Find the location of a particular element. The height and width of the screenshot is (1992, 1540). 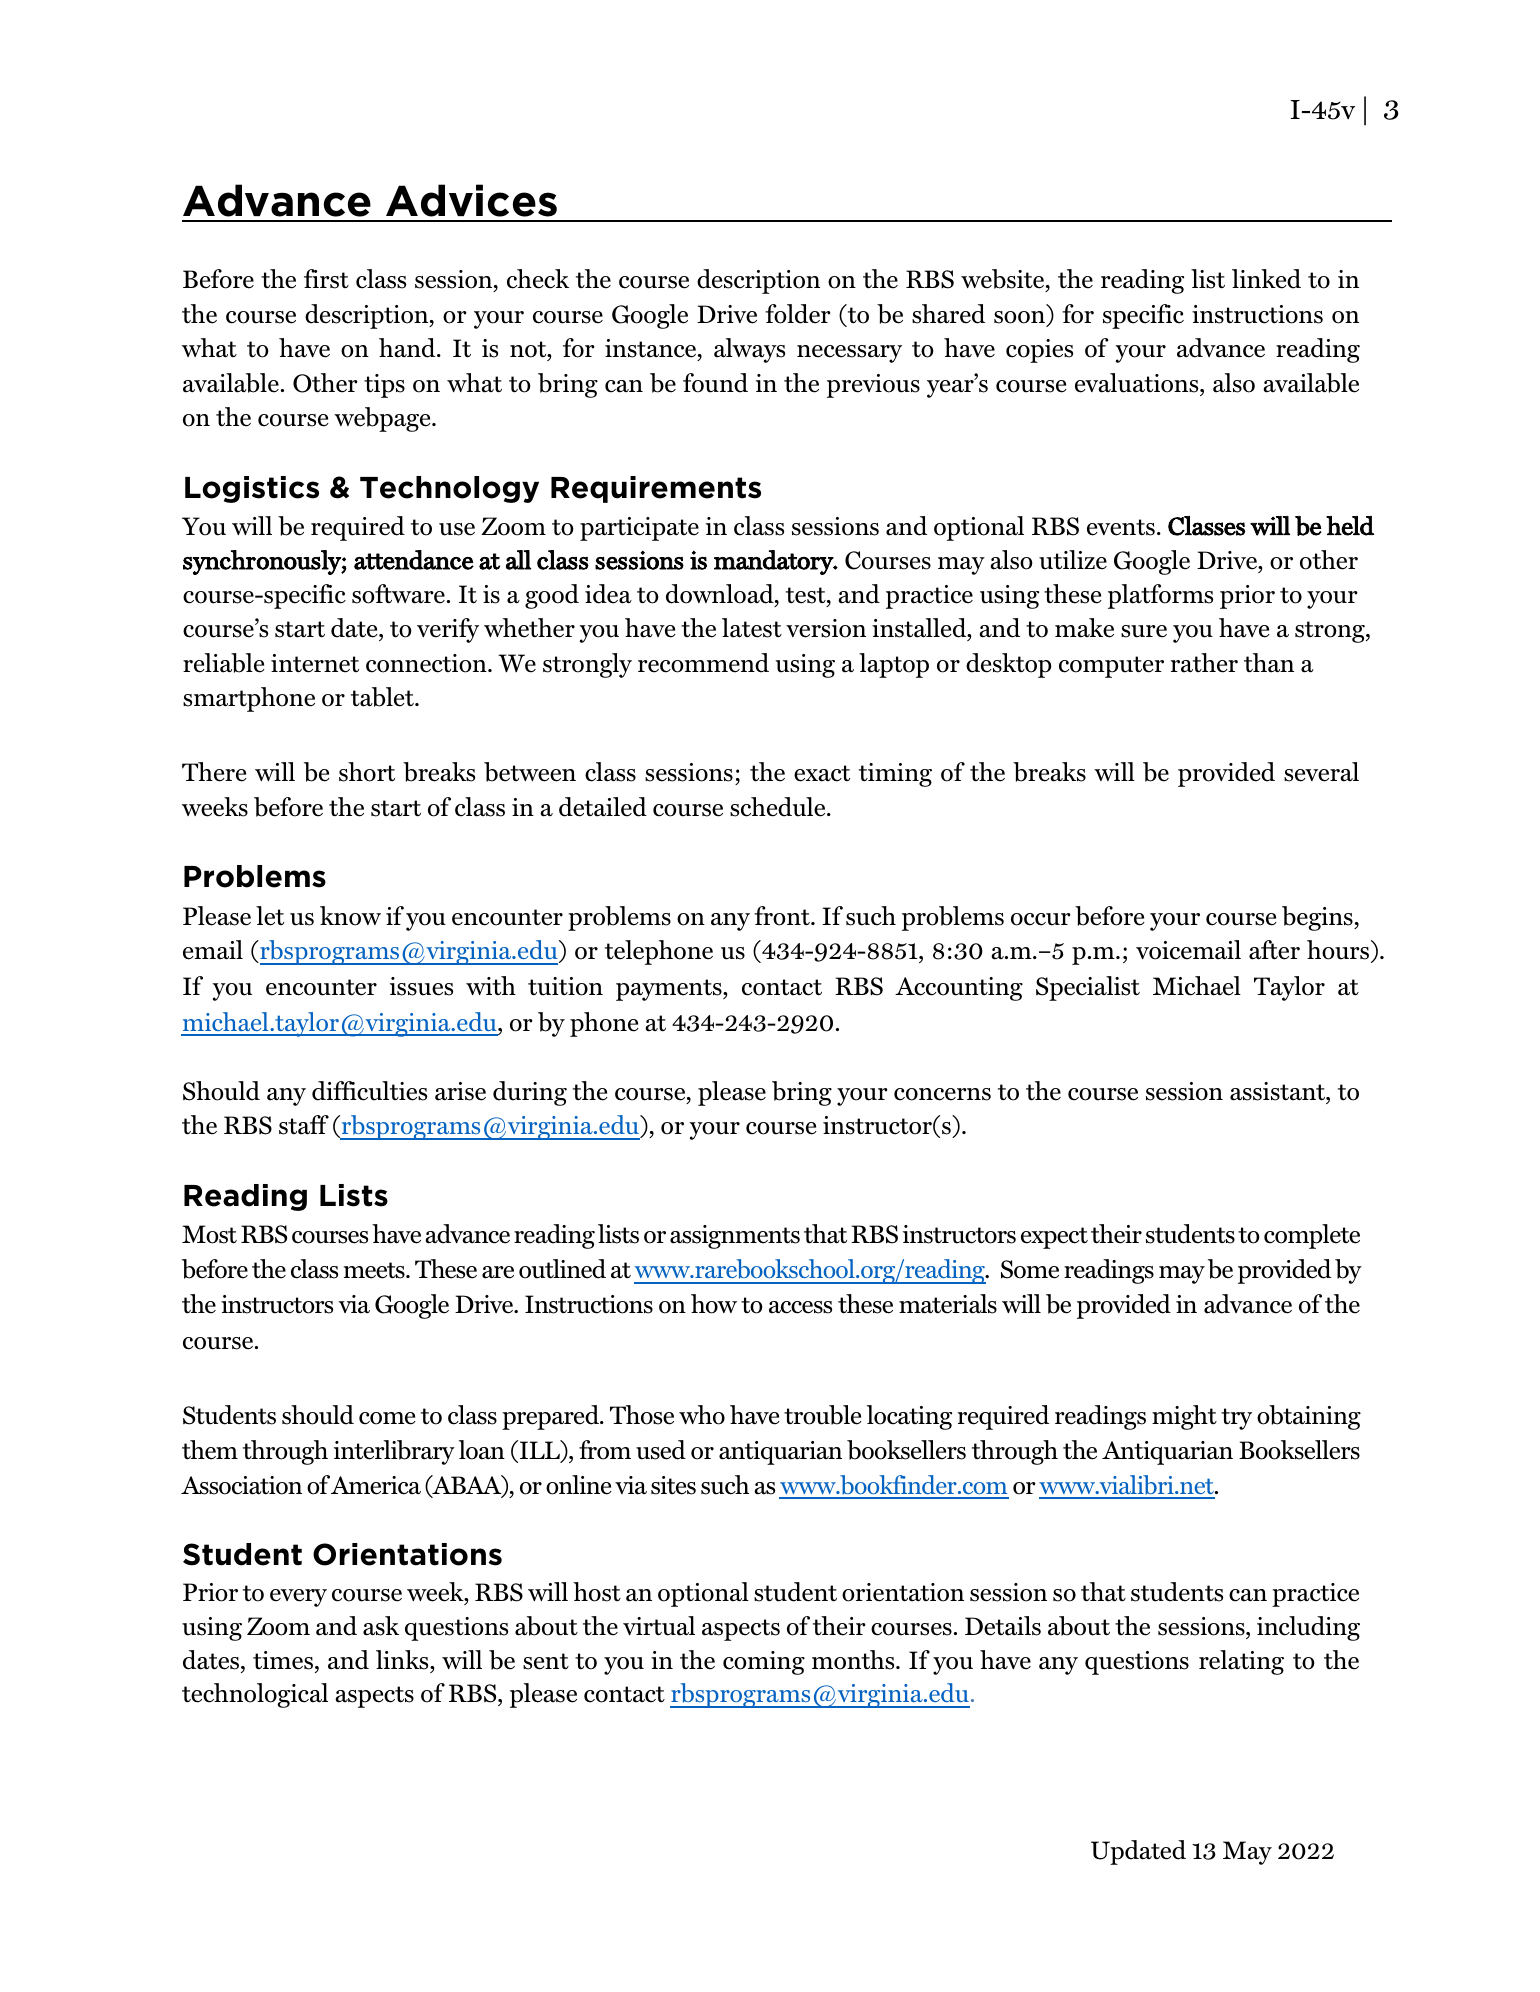

trouble is located at coordinates (823, 1415).
